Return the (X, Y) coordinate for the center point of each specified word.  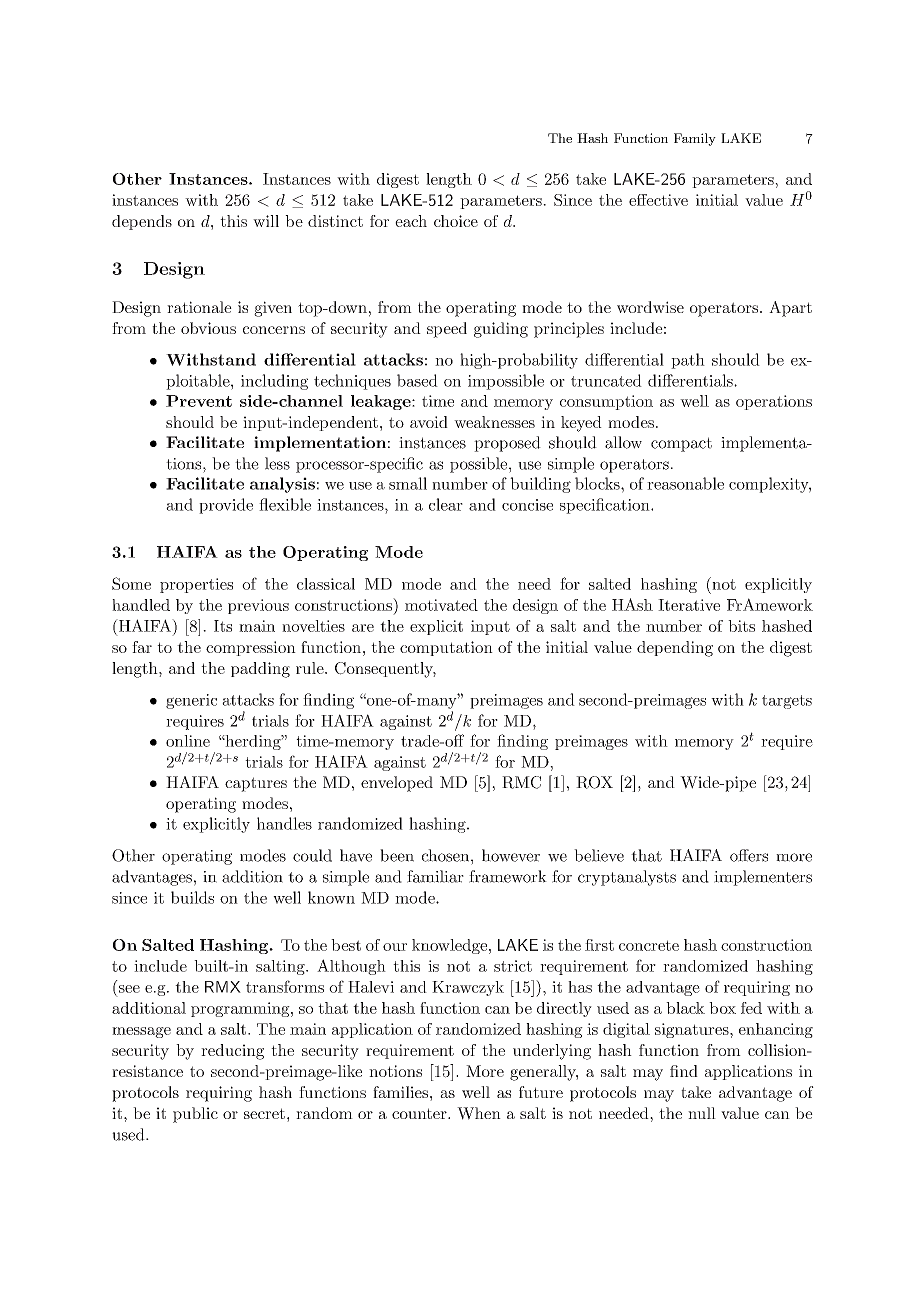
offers (749, 855)
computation (446, 648)
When (479, 1113)
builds (192, 897)
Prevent (199, 401)
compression (251, 648)
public (195, 1115)
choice (456, 221)
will (266, 221)
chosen (447, 855)
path (688, 361)
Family (695, 139)
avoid (429, 422)
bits (741, 626)
